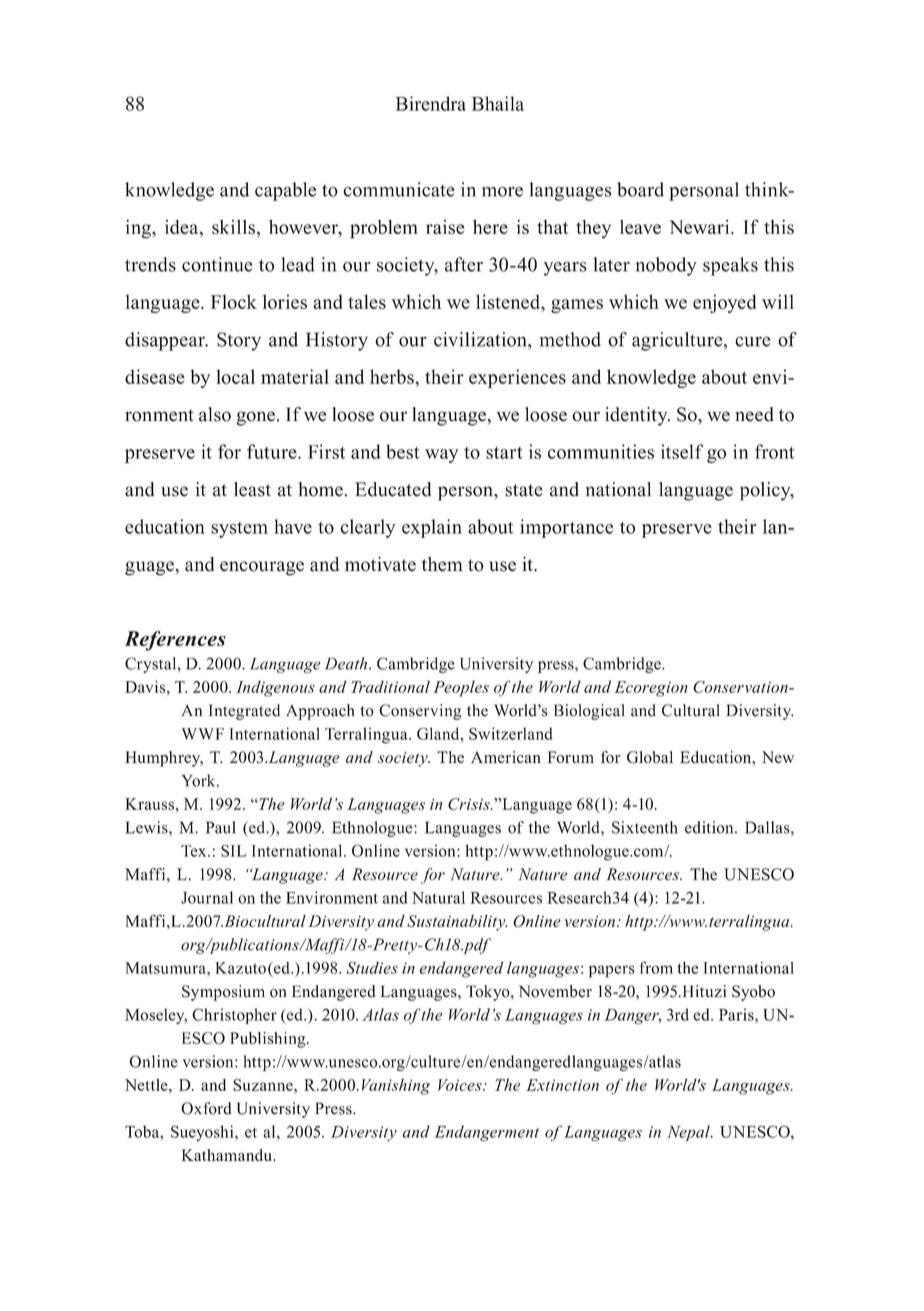 Image resolution: width=924 pixels, height=1311 pixels. I want to click on edition, so click(710, 827).
